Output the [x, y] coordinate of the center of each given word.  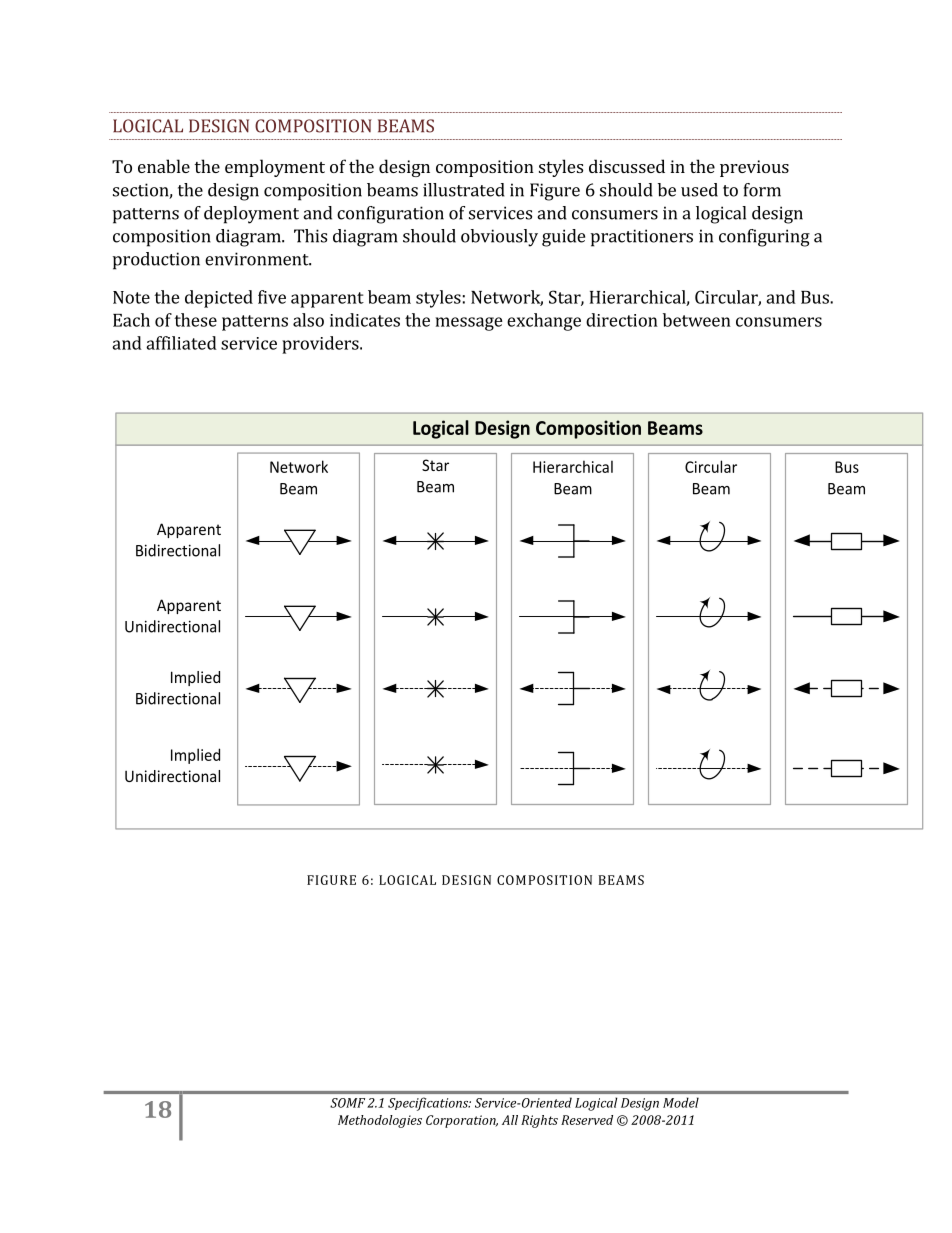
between [697, 320]
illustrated [464, 190]
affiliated [181, 343]
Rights [539, 1121]
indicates [365, 320]
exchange [544, 322]
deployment [251, 215]
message [469, 324]
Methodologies [380, 1121]
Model [681, 1102]
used [699, 190]
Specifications [429, 1104]
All [510, 1120]
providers [321, 345]
